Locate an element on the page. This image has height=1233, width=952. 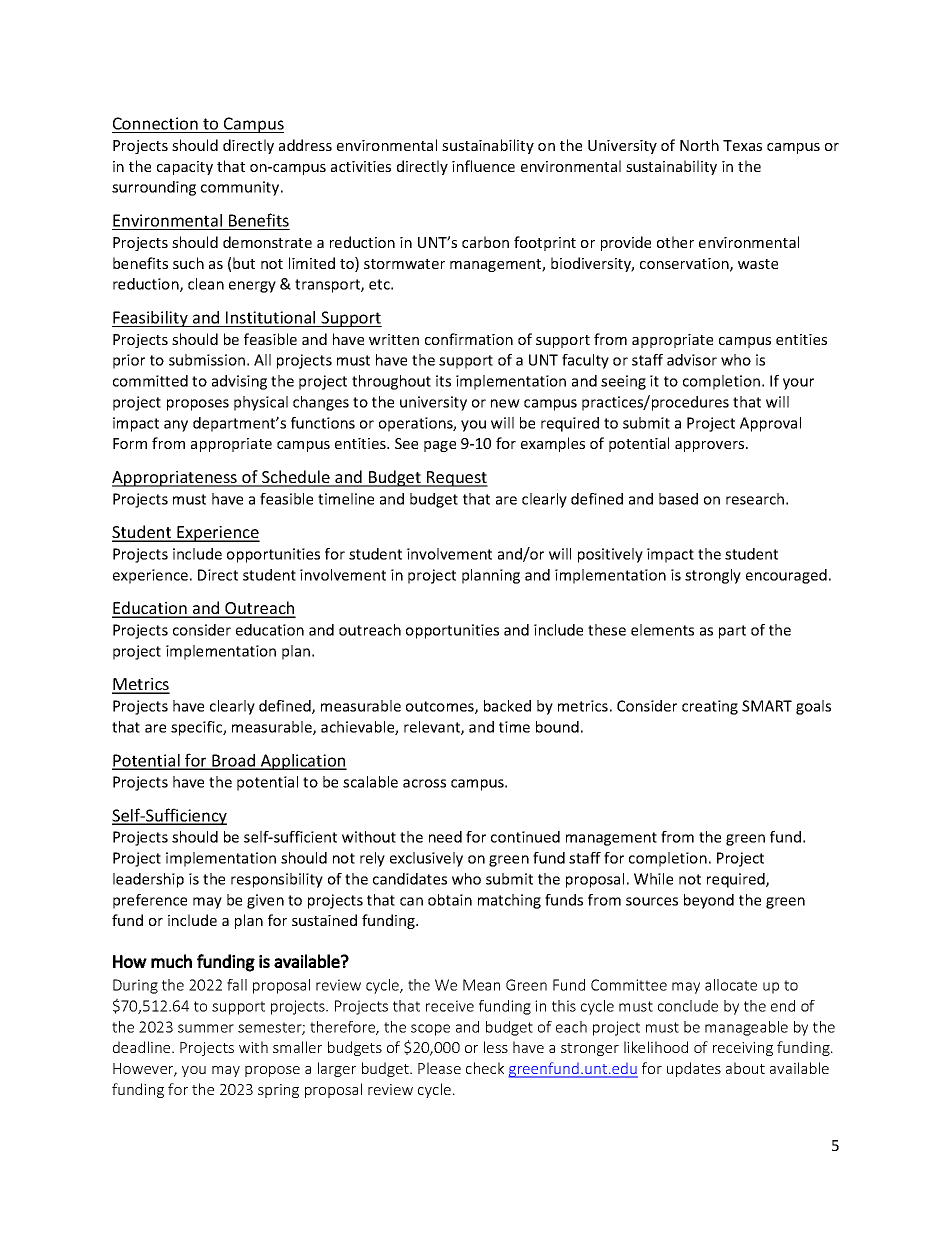
new is located at coordinates (505, 403).
